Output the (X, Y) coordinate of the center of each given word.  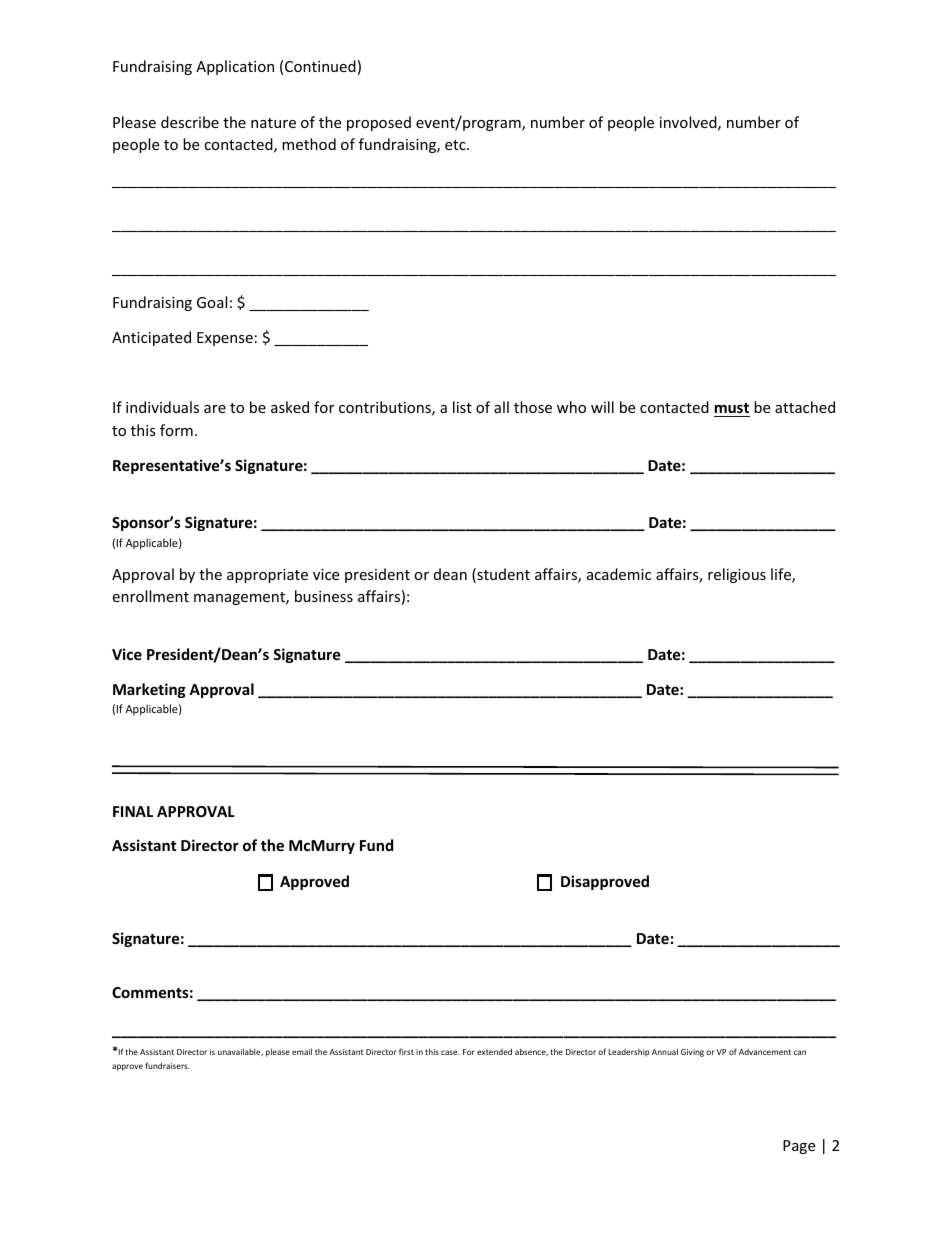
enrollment (150, 596)
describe (190, 122)
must (732, 408)
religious (737, 575)
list (462, 407)
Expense (225, 339)
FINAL (133, 811)
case (450, 1052)
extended (494, 1051)
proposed (379, 123)
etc (456, 145)
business (324, 596)
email (302, 1051)
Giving (692, 1053)
